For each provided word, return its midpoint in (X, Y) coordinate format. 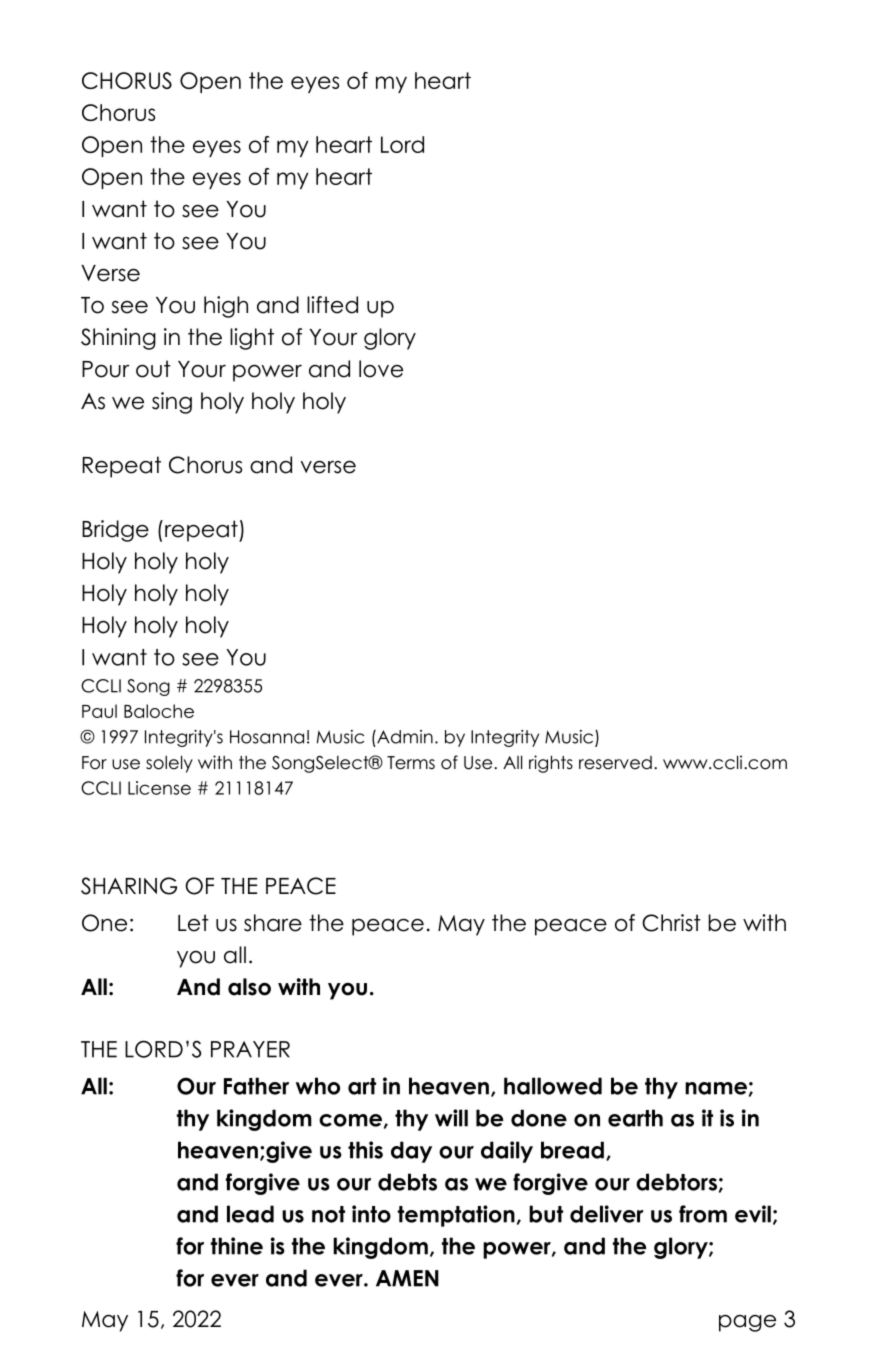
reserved (615, 763)
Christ (671, 923)
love (381, 369)
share (273, 923)
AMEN (407, 1278)
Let (193, 923)
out (153, 369)
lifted (332, 305)
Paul (99, 711)
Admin (404, 737)
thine (237, 1246)
